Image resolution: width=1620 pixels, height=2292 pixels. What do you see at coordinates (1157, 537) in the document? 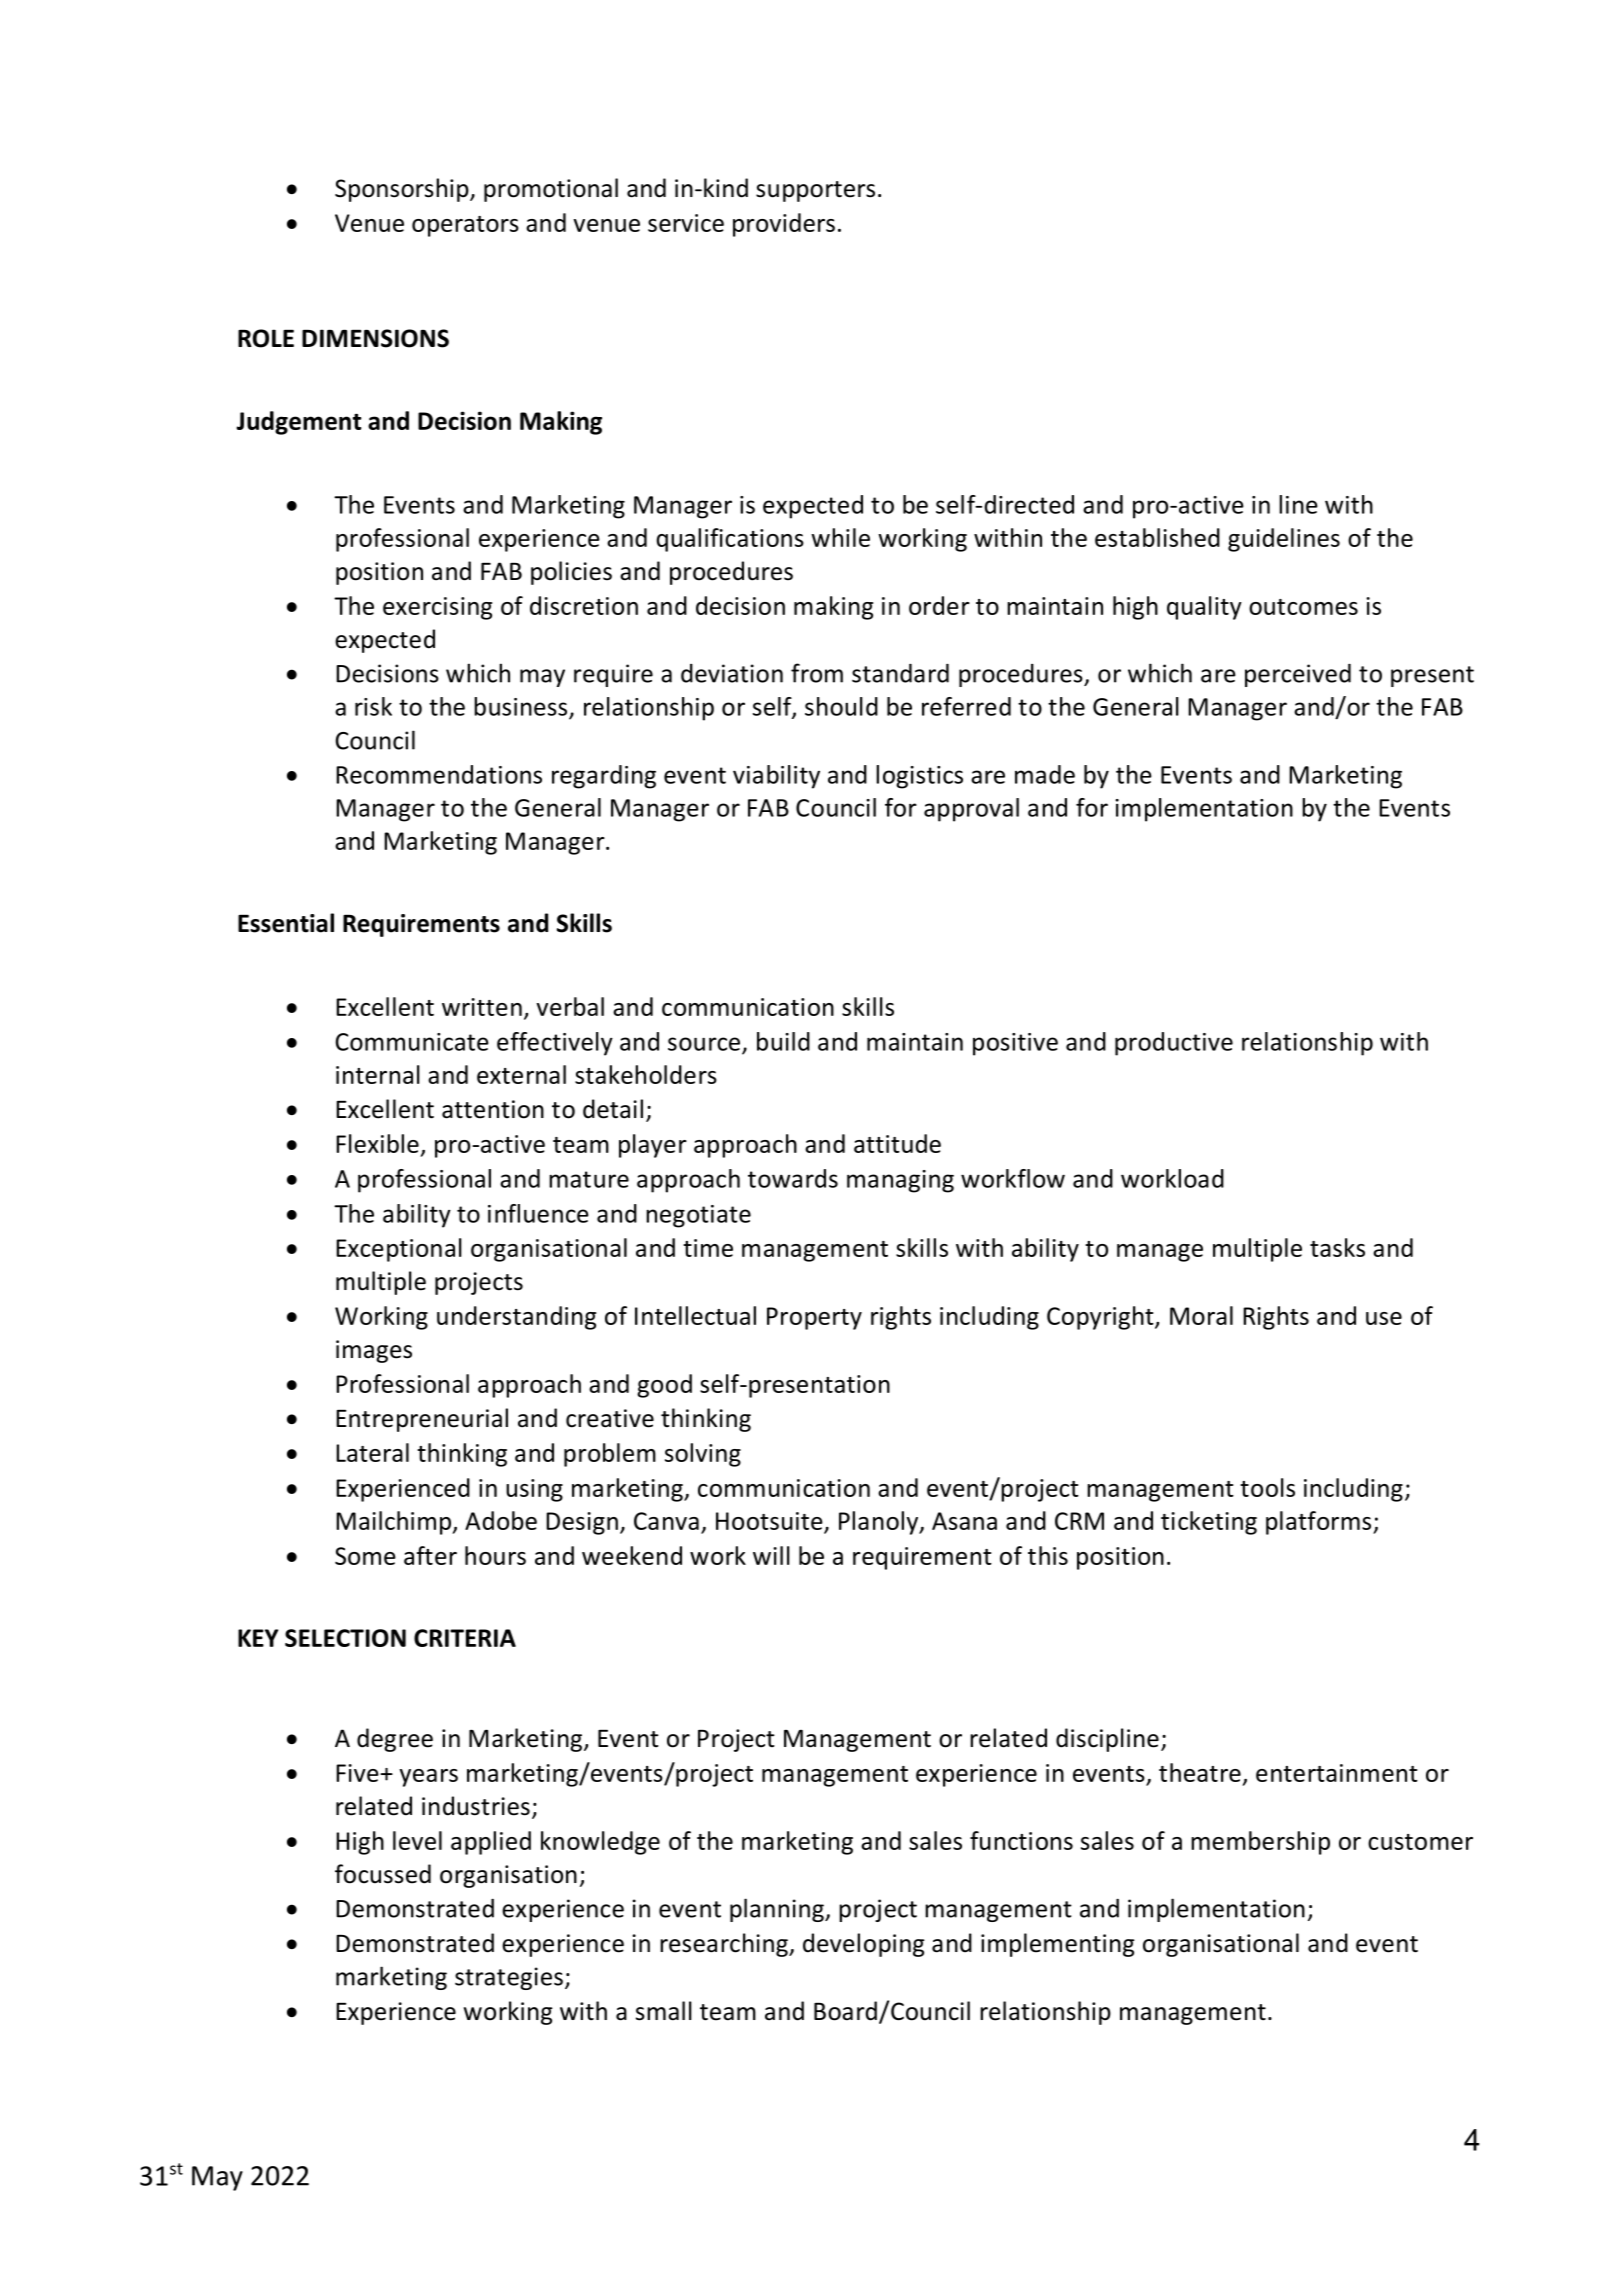
I see `established` at bounding box center [1157, 537].
